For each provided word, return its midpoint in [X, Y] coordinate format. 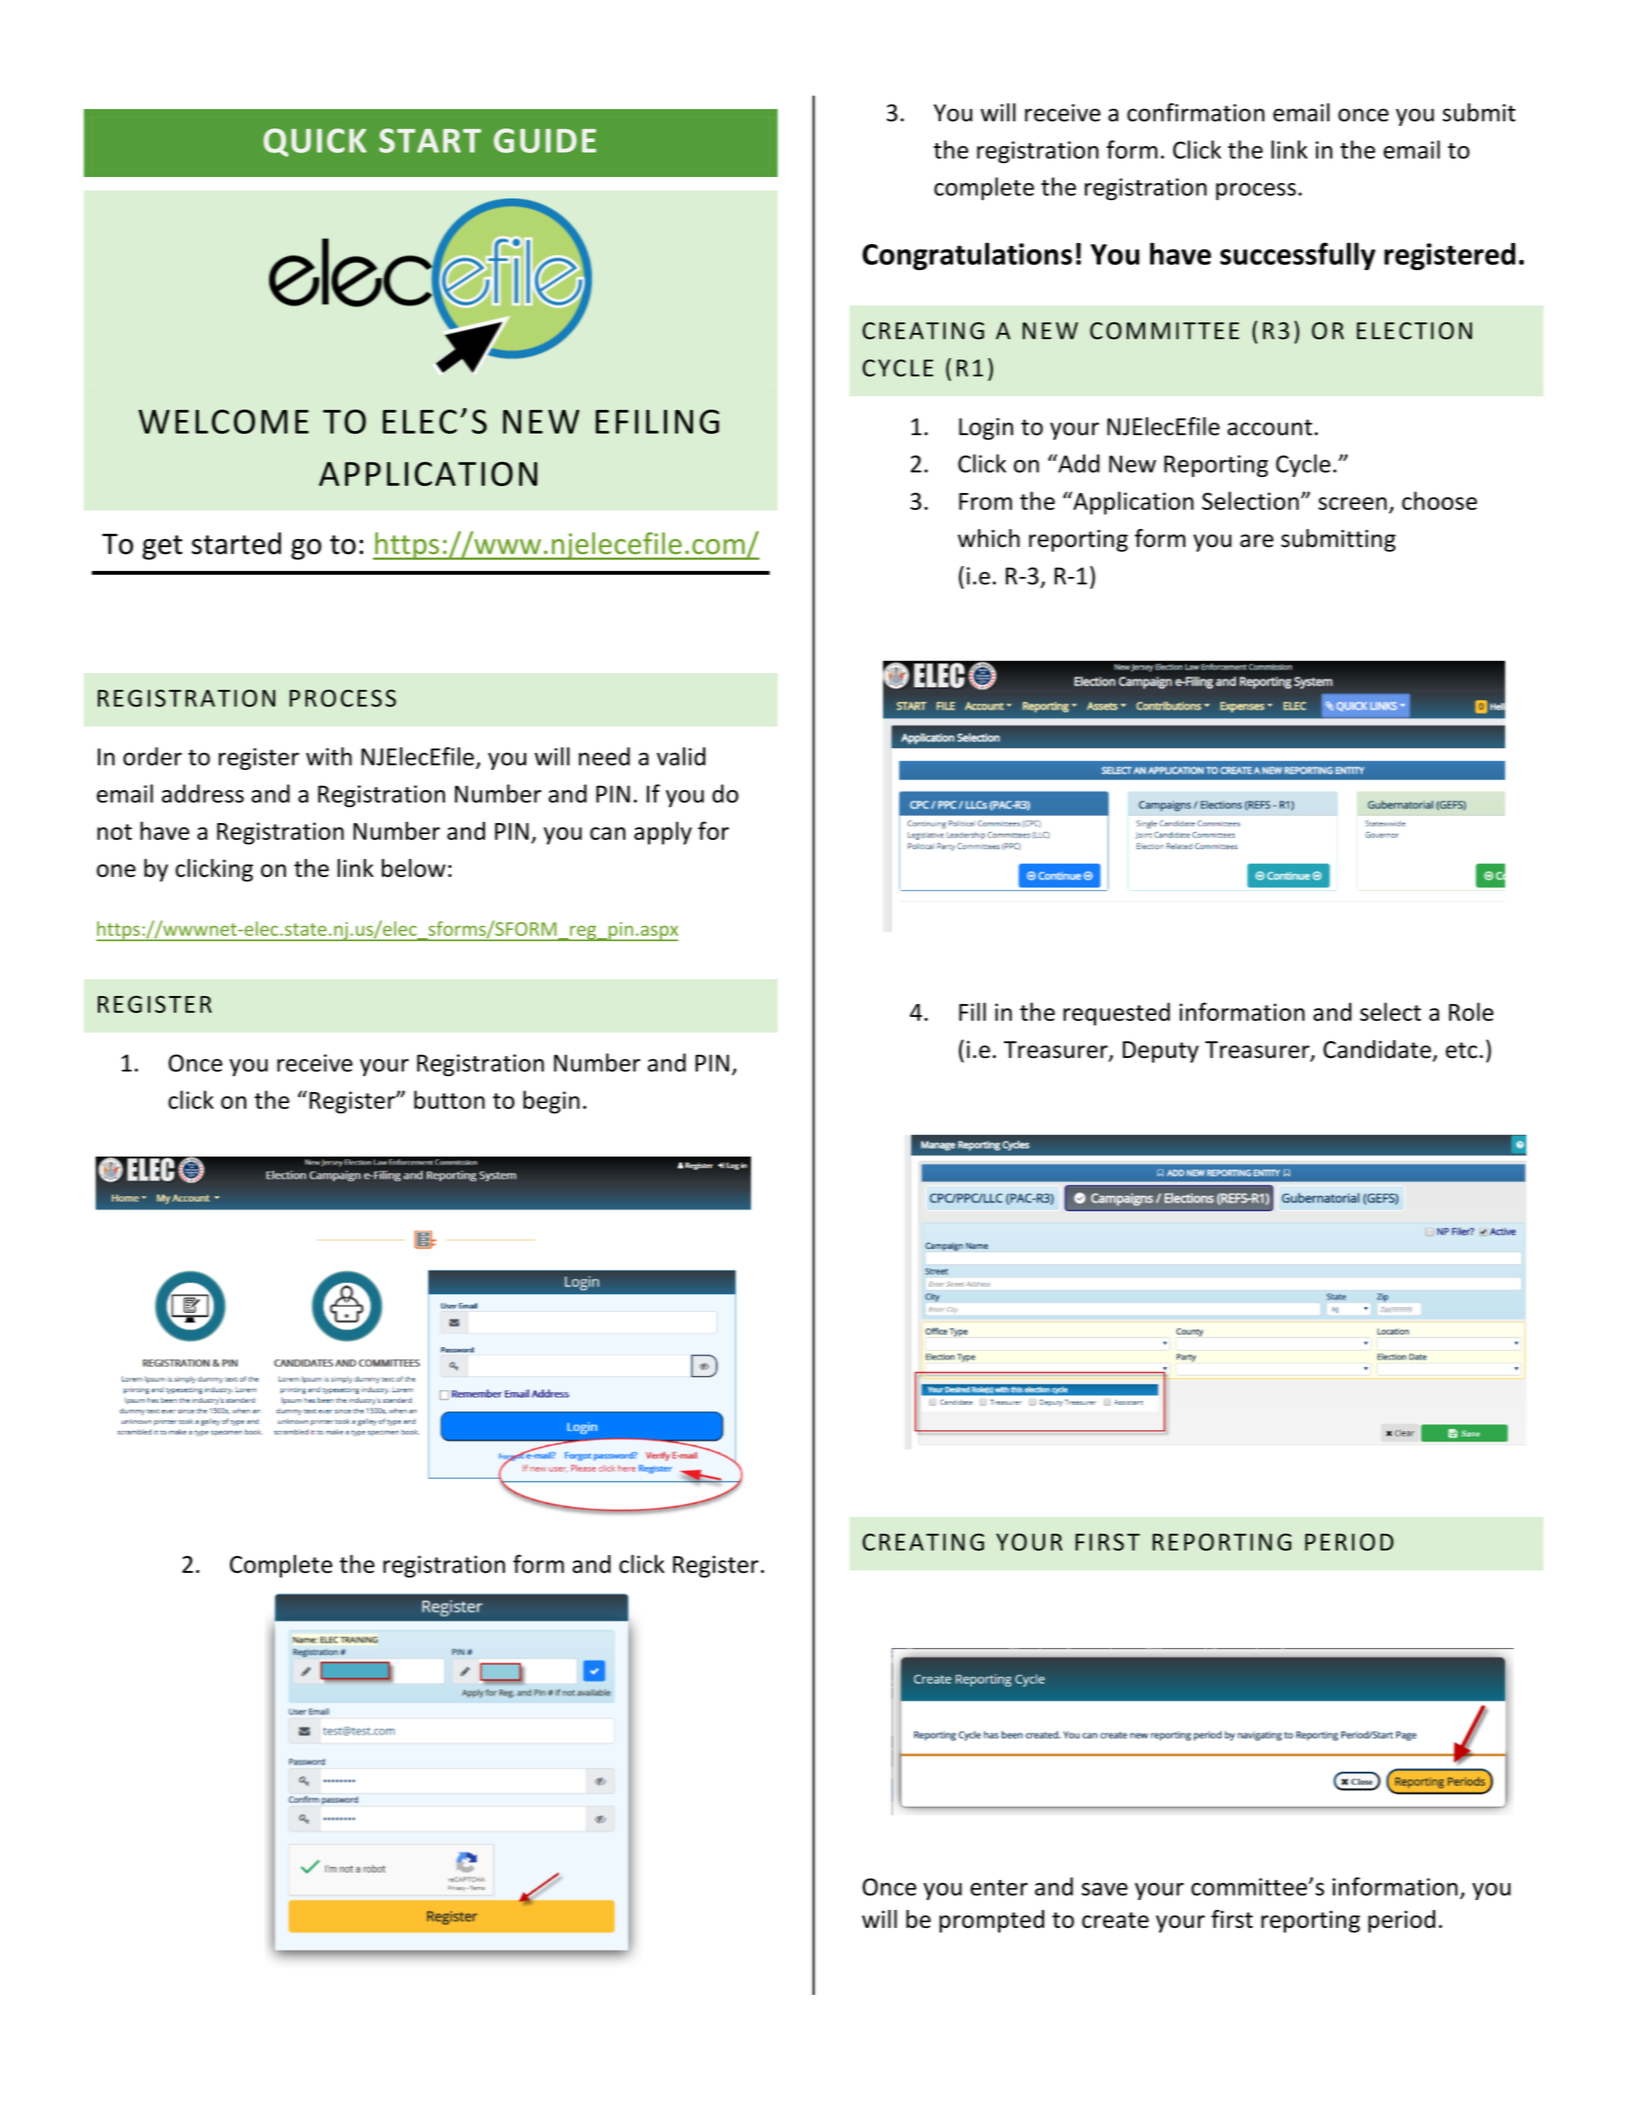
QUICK [315, 142]
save [1104, 1889]
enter [999, 1888]
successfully [1298, 256]
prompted [991, 1921]
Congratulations [967, 256]
